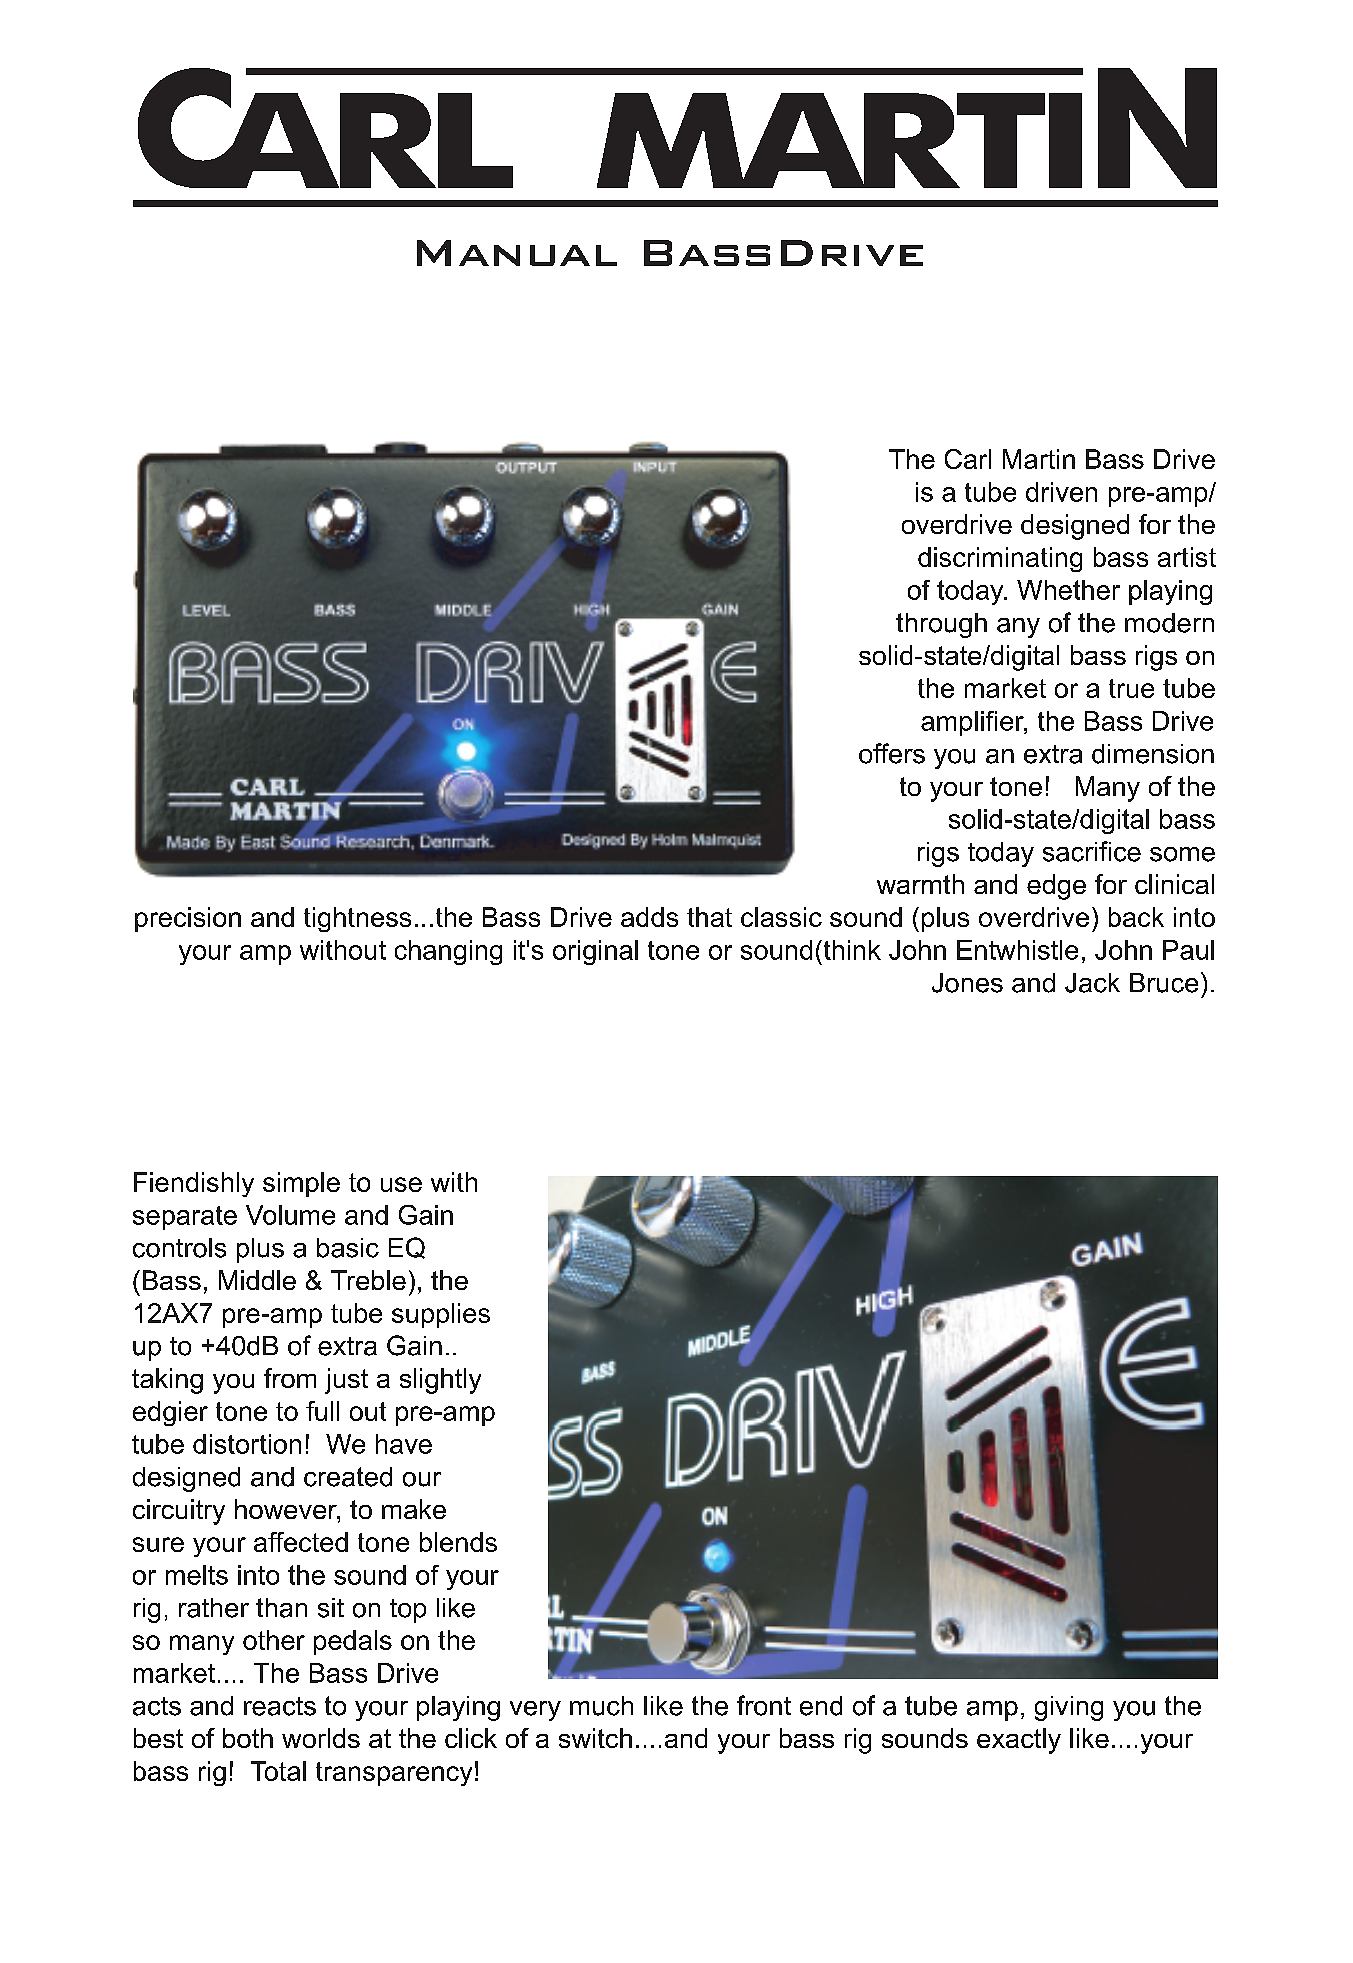  Describe the element at coordinates (440, 1381) in the image. I see `slightly` at that location.
